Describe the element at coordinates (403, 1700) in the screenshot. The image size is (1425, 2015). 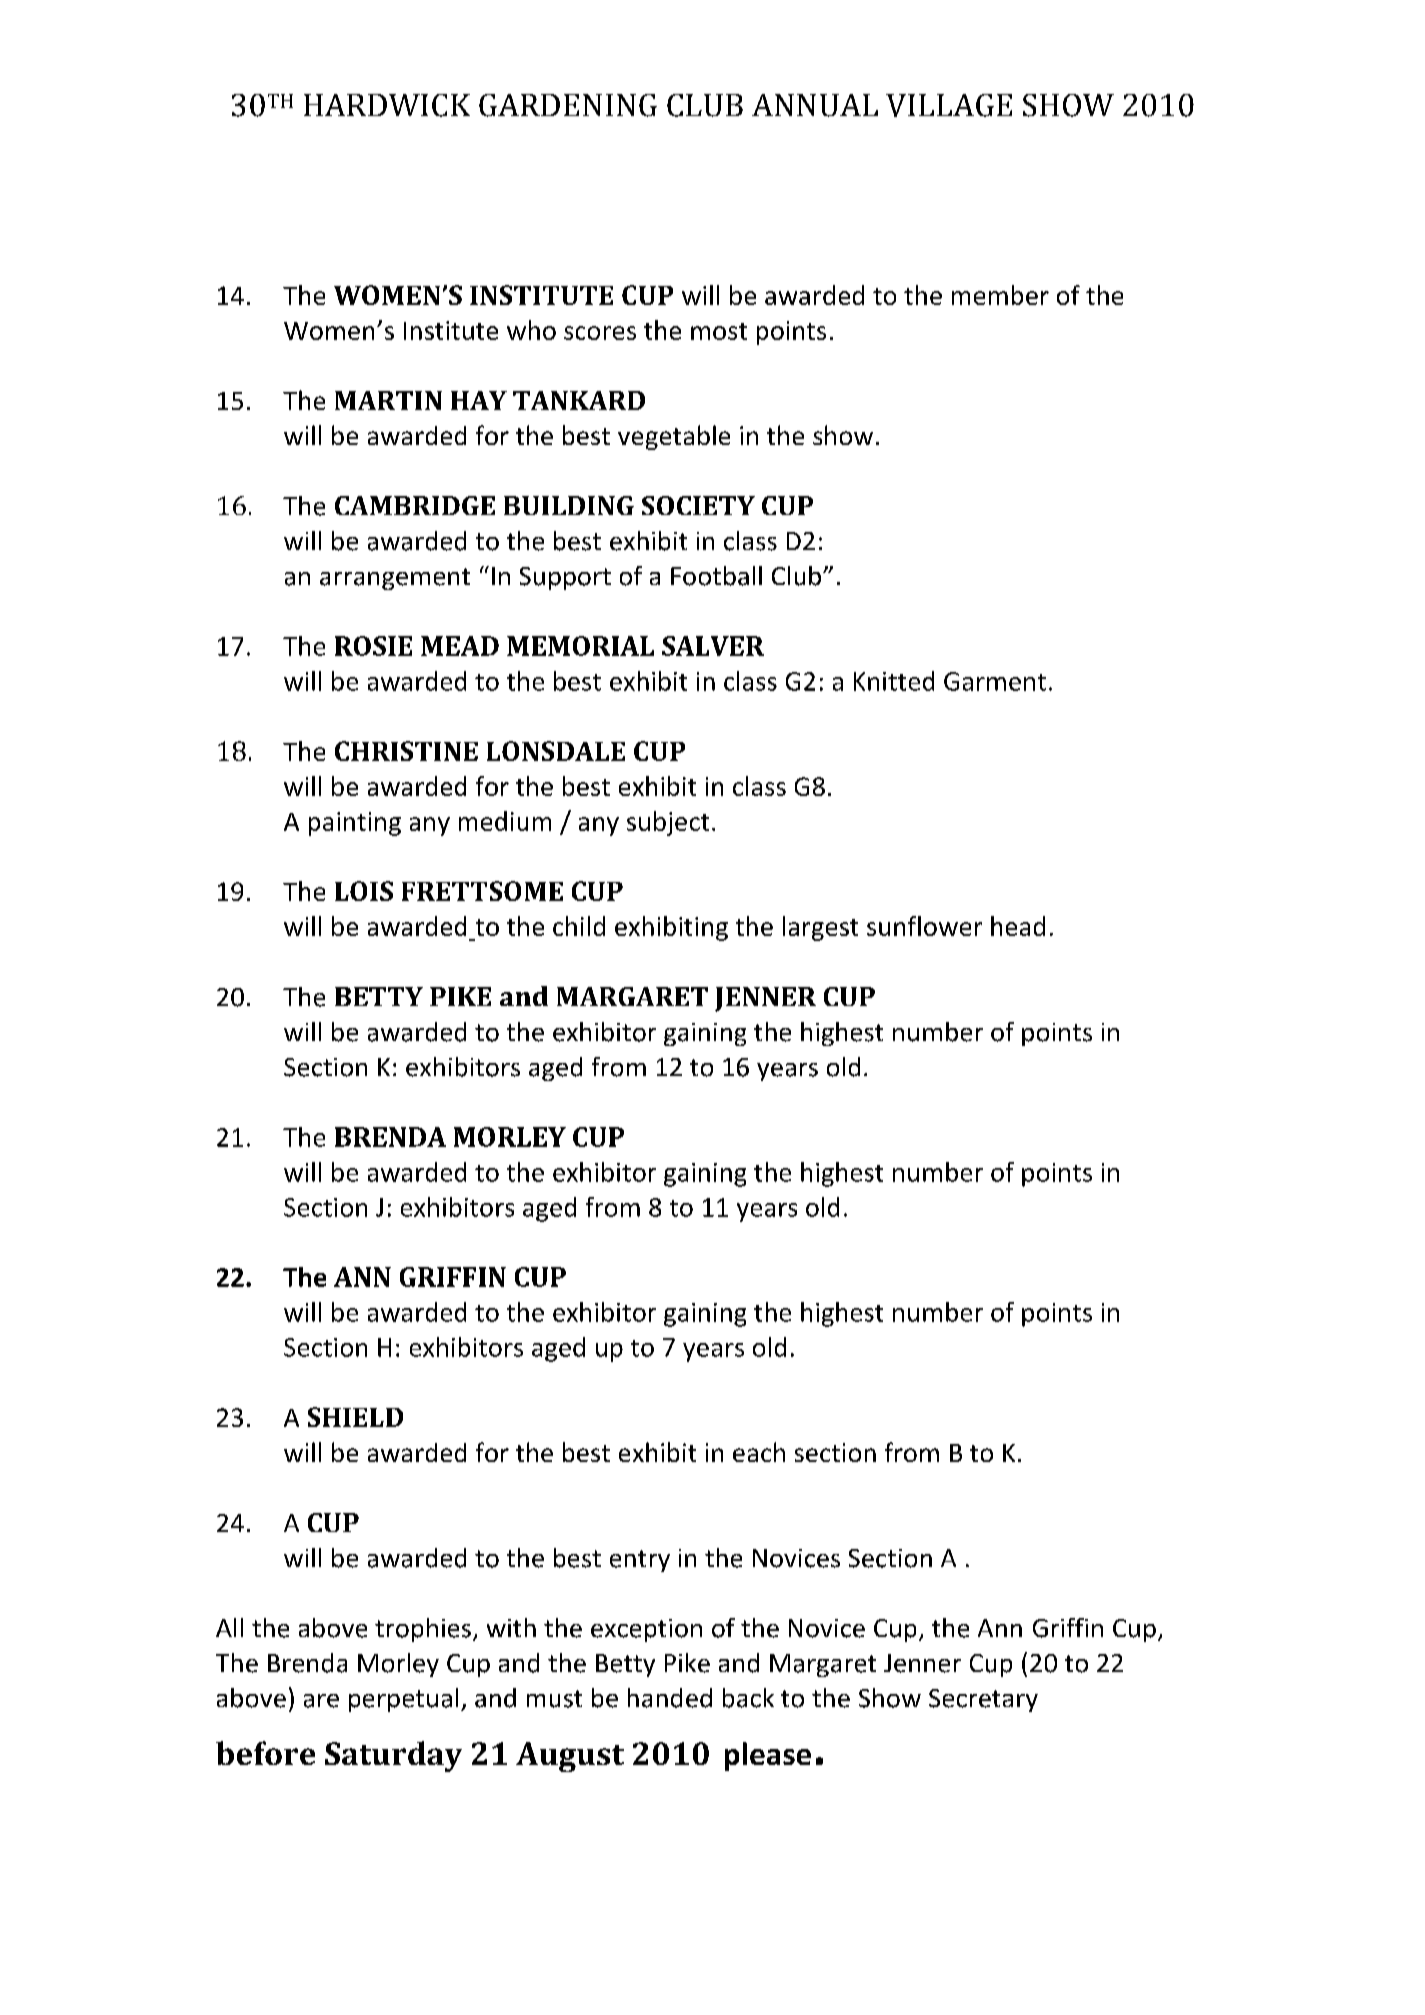
I see `perpetual` at that location.
